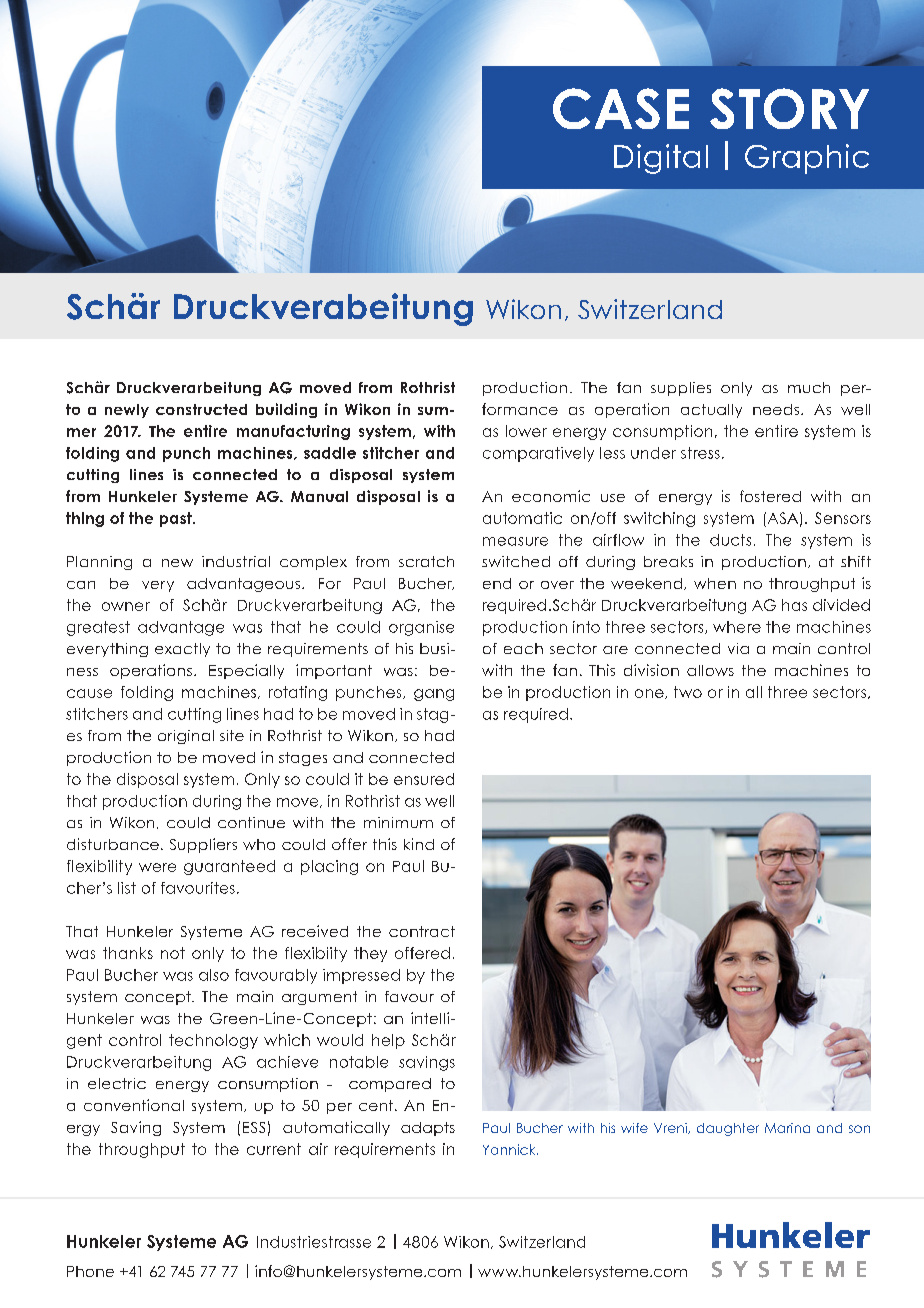  I want to click on kind, so click(419, 844).
